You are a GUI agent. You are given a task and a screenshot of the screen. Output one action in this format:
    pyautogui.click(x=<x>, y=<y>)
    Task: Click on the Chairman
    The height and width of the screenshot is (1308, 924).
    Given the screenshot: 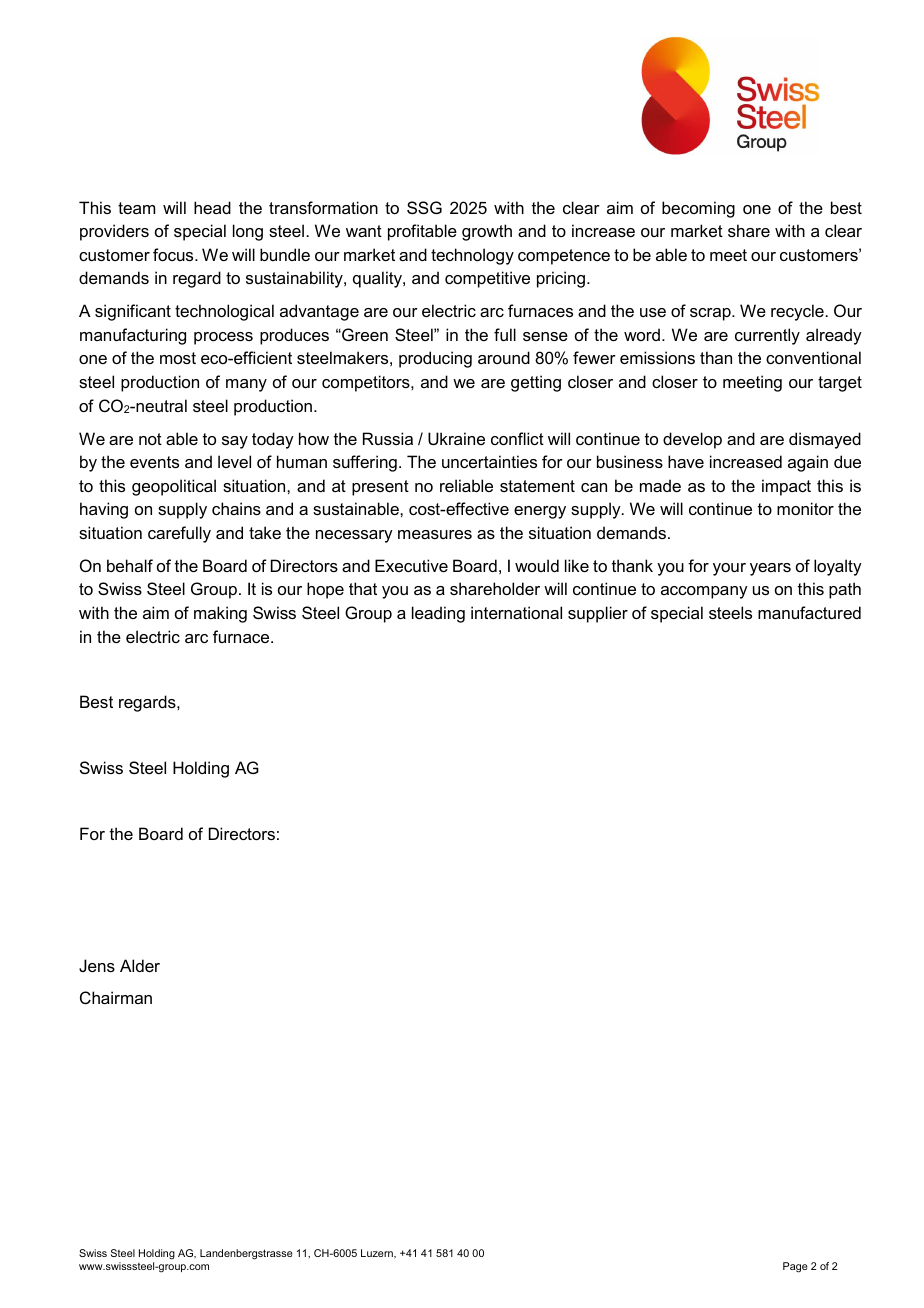 What is the action you would take?
    pyautogui.click(x=116, y=997)
